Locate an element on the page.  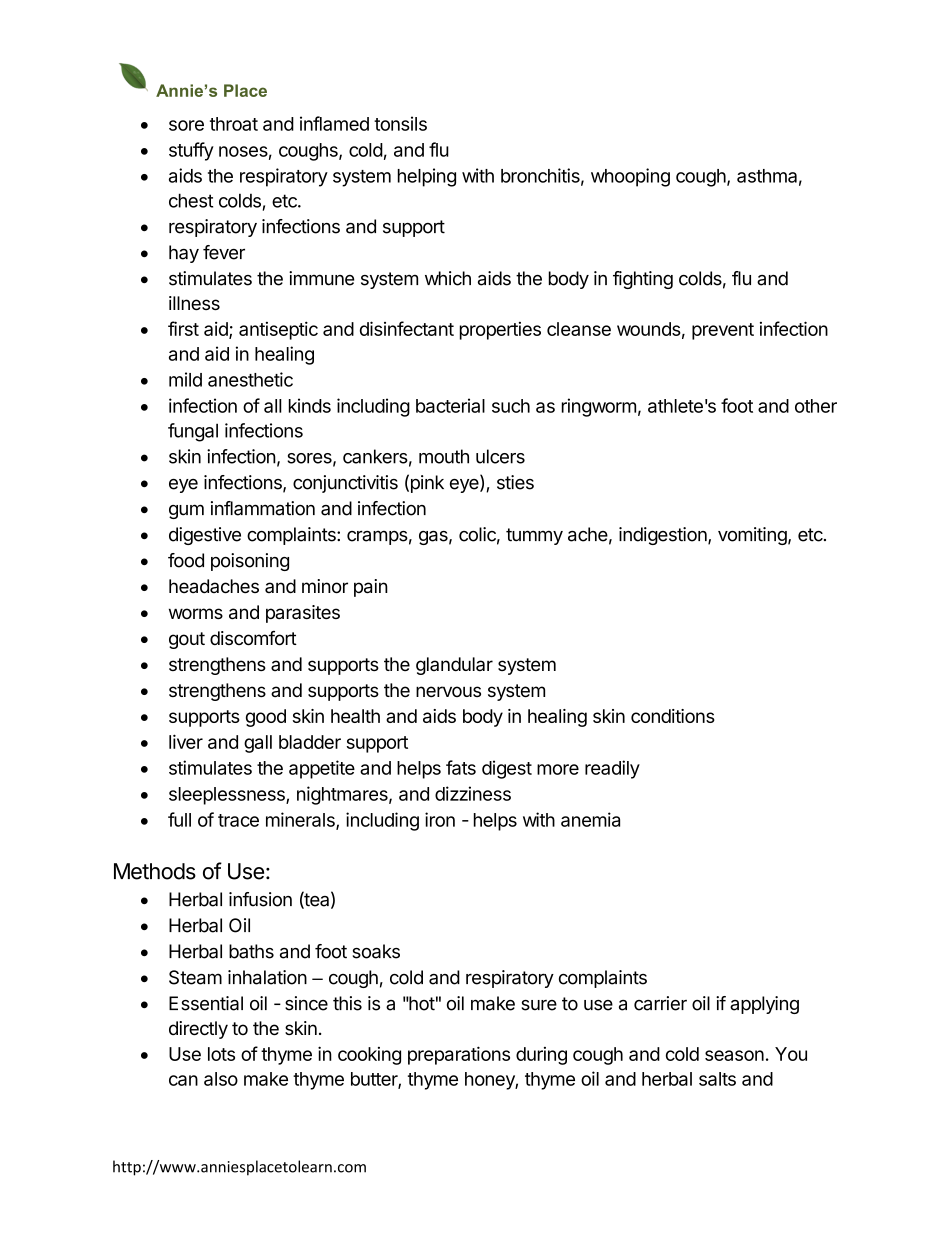
lots is located at coordinates (221, 1054).
